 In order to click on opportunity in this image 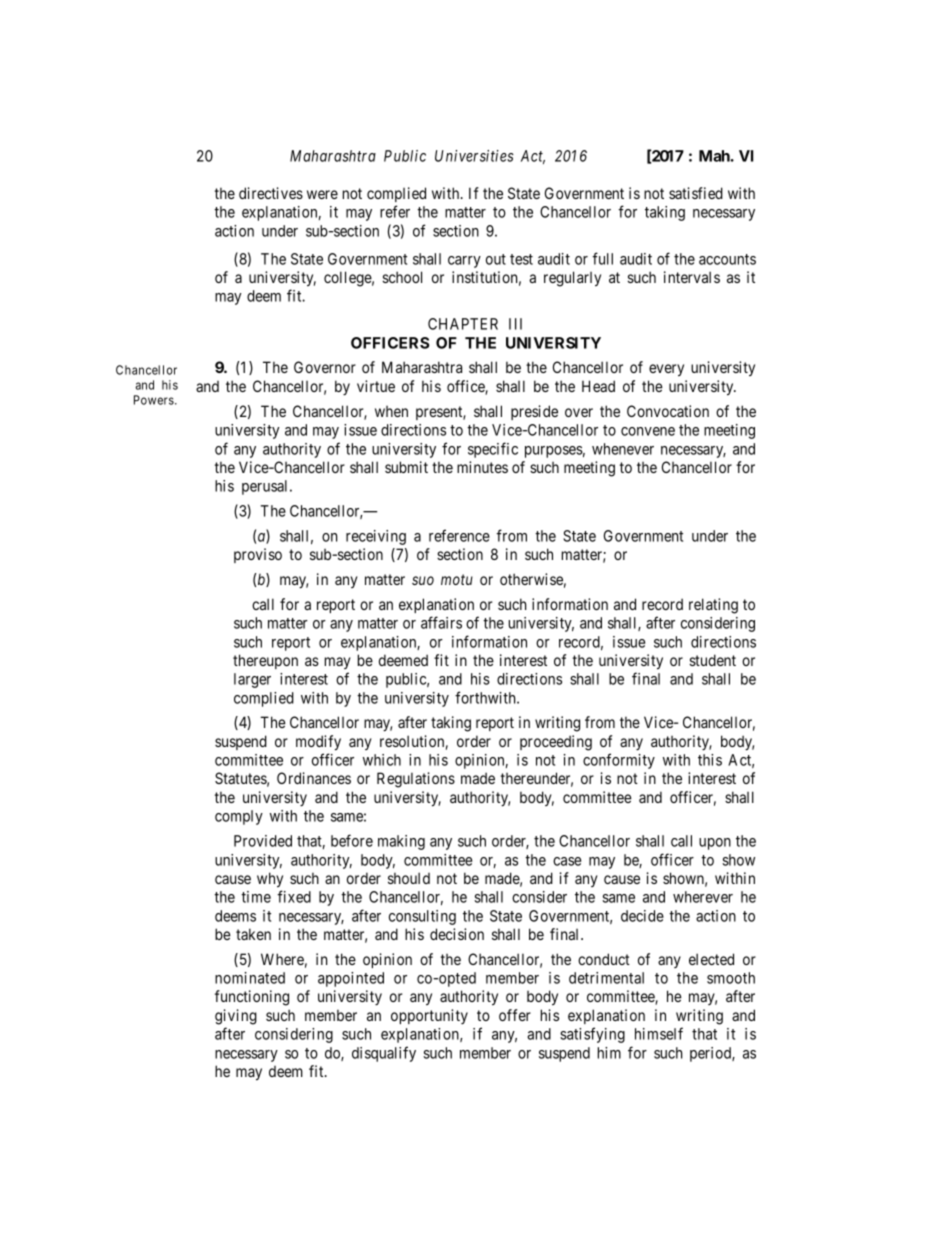, I will do `click(429, 1016)`.
